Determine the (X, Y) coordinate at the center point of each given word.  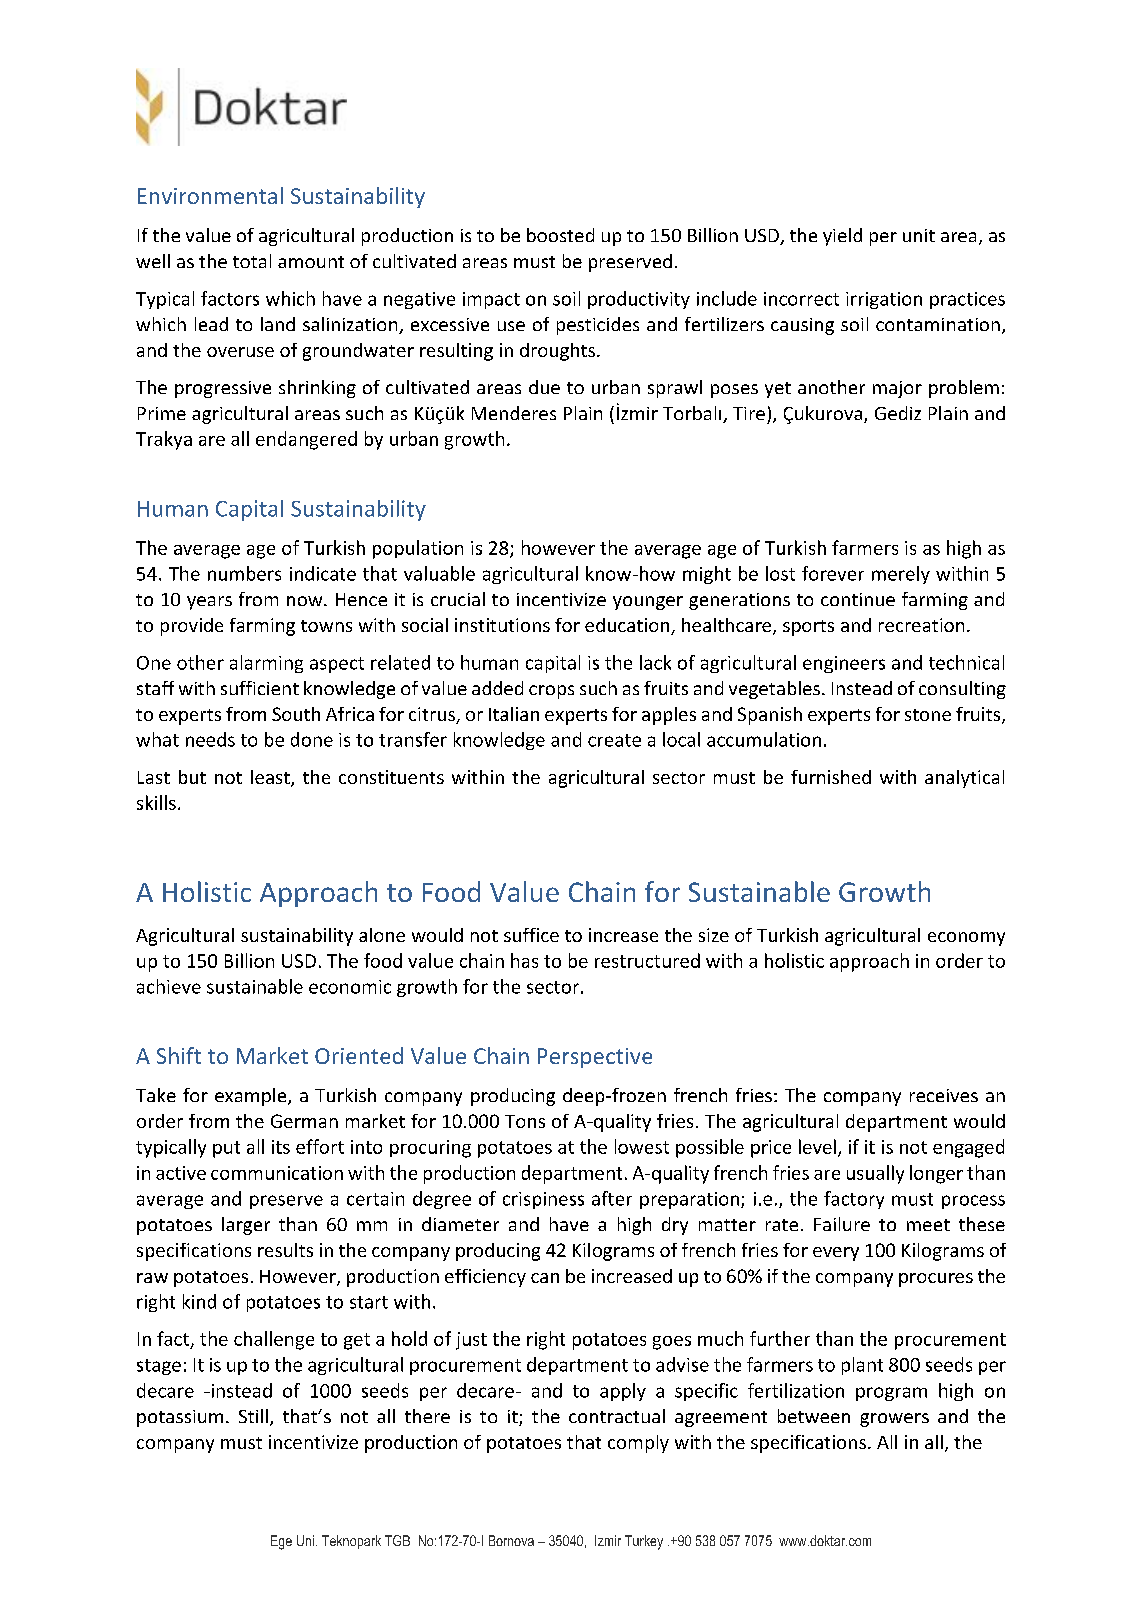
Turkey (644, 1542)
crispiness (543, 1200)
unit (919, 235)
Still (253, 1416)
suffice (531, 935)
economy (966, 939)
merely (901, 575)
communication (277, 1173)
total (252, 261)
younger (648, 603)
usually (875, 1174)
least (271, 778)
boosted (560, 235)
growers (894, 1420)
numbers (244, 573)
